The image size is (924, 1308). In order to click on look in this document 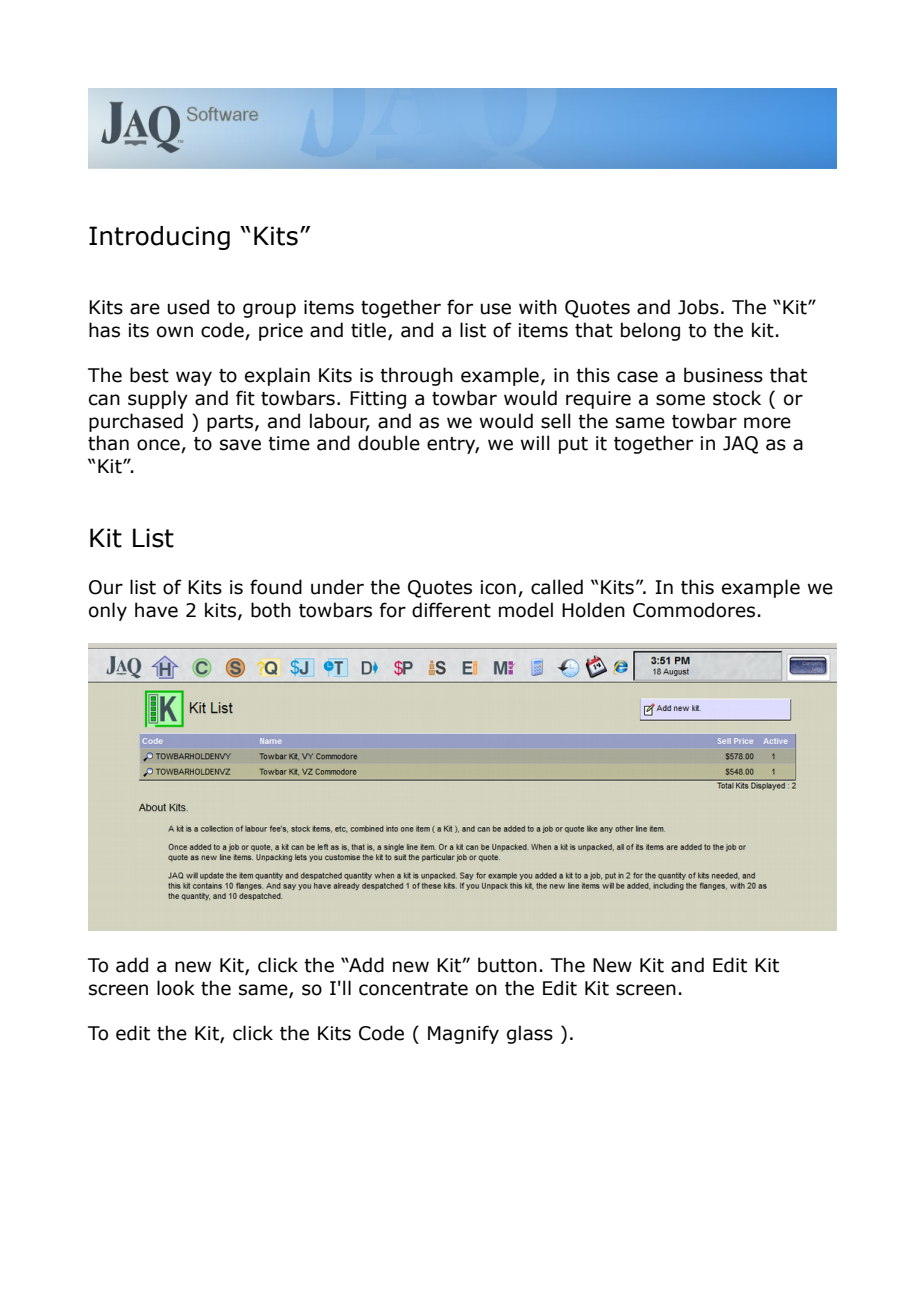, I will do `click(176, 988)`.
